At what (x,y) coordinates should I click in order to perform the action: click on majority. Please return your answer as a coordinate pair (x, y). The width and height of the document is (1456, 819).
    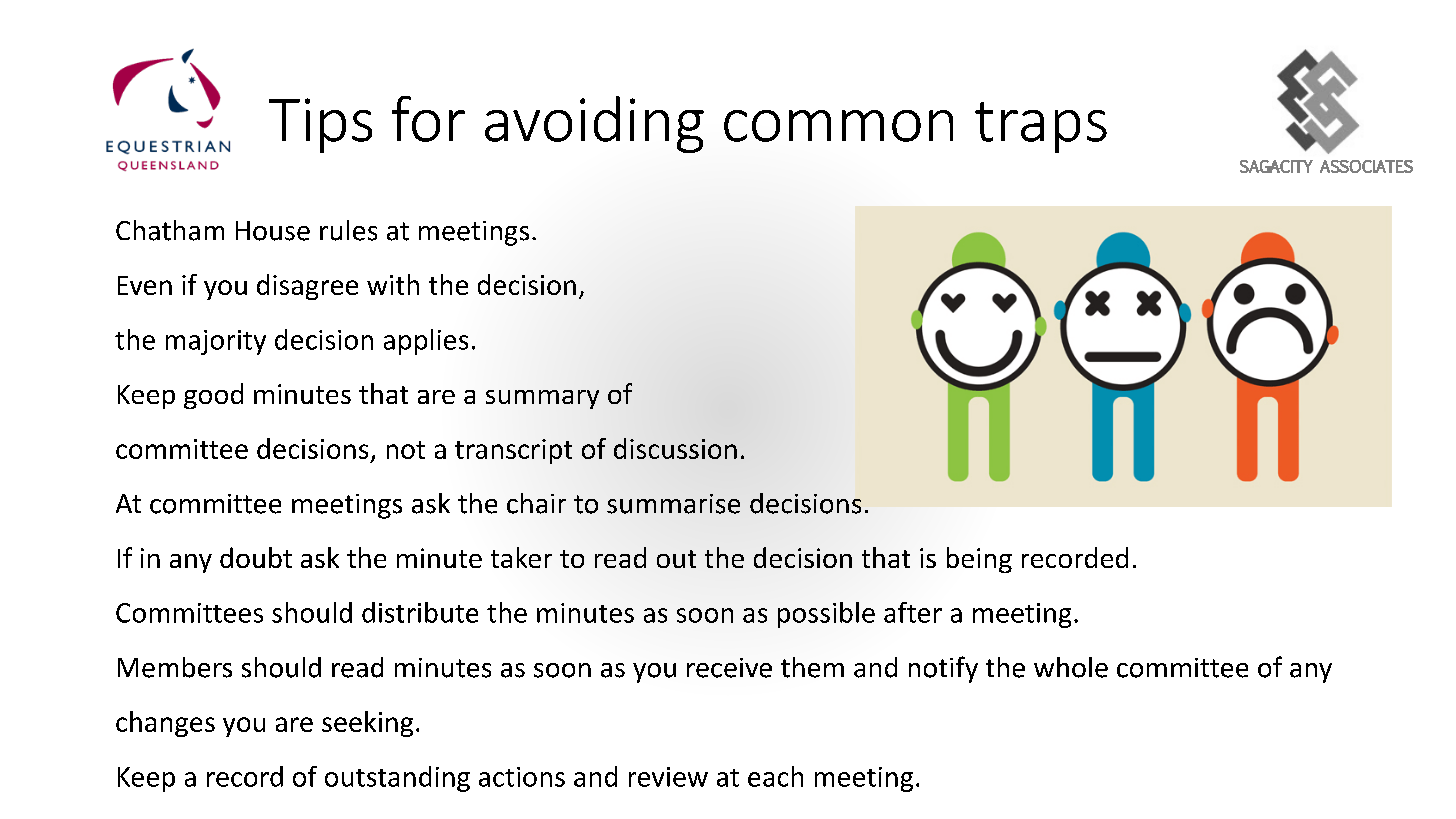
    Looking at the image, I should click on (216, 342).
